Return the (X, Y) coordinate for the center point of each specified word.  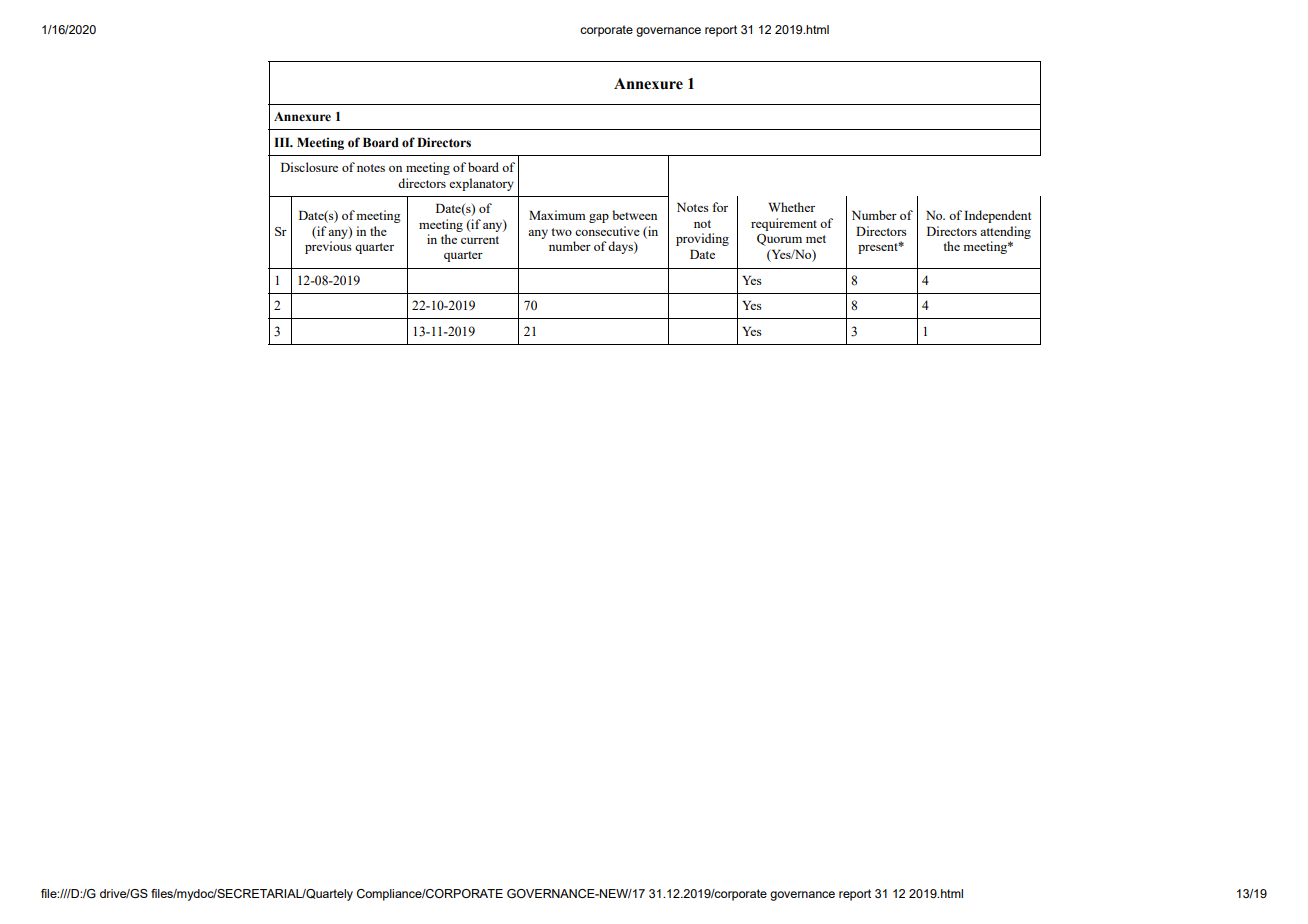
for (720, 207)
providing (702, 239)
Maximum (557, 215)
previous (328, 247)
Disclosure (309, 167)
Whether (791, 207)
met (816, 239)
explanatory (481, 184)
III (283, 142)
